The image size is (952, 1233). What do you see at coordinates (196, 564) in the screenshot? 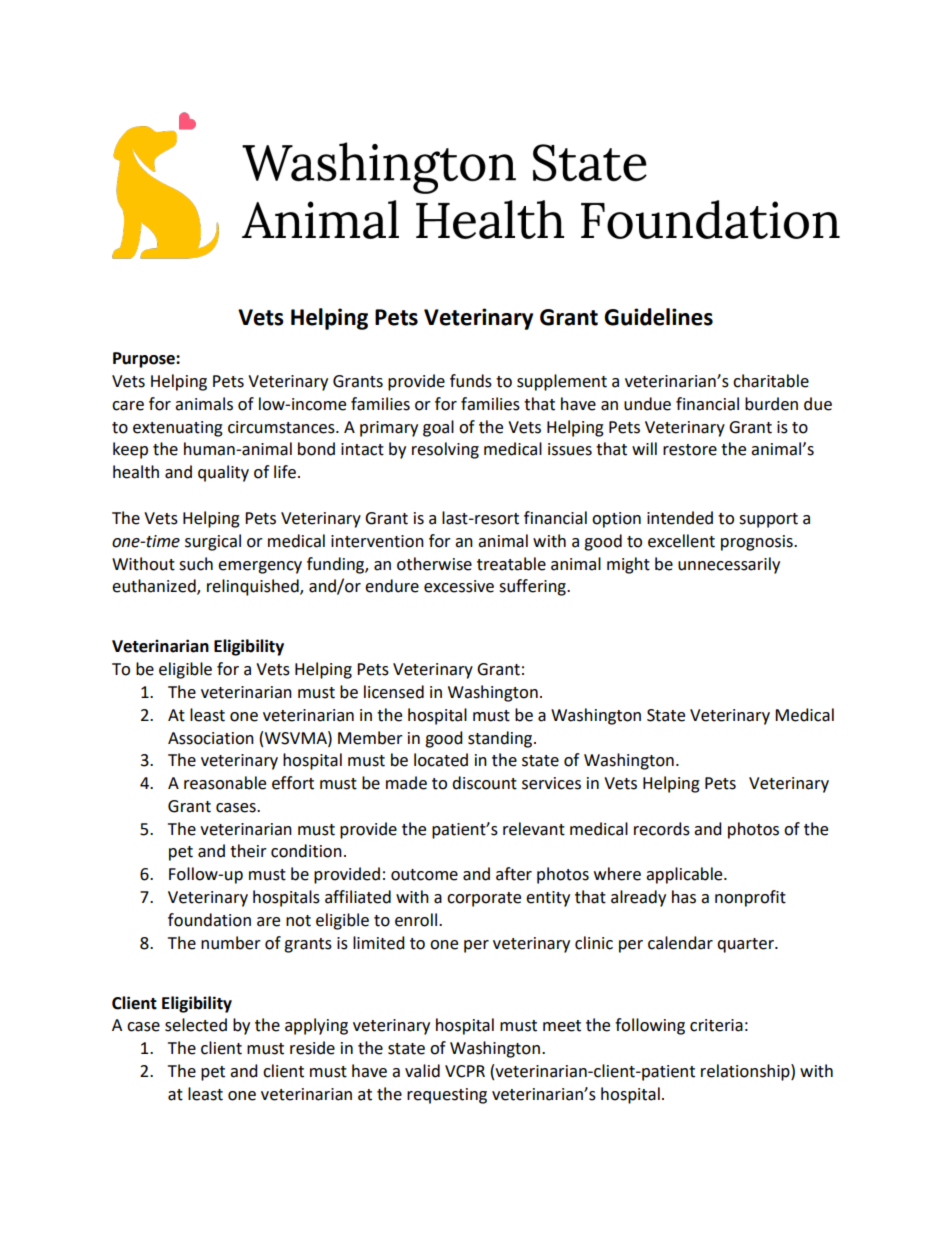
I see `such` at bounding box center [196, 564].
